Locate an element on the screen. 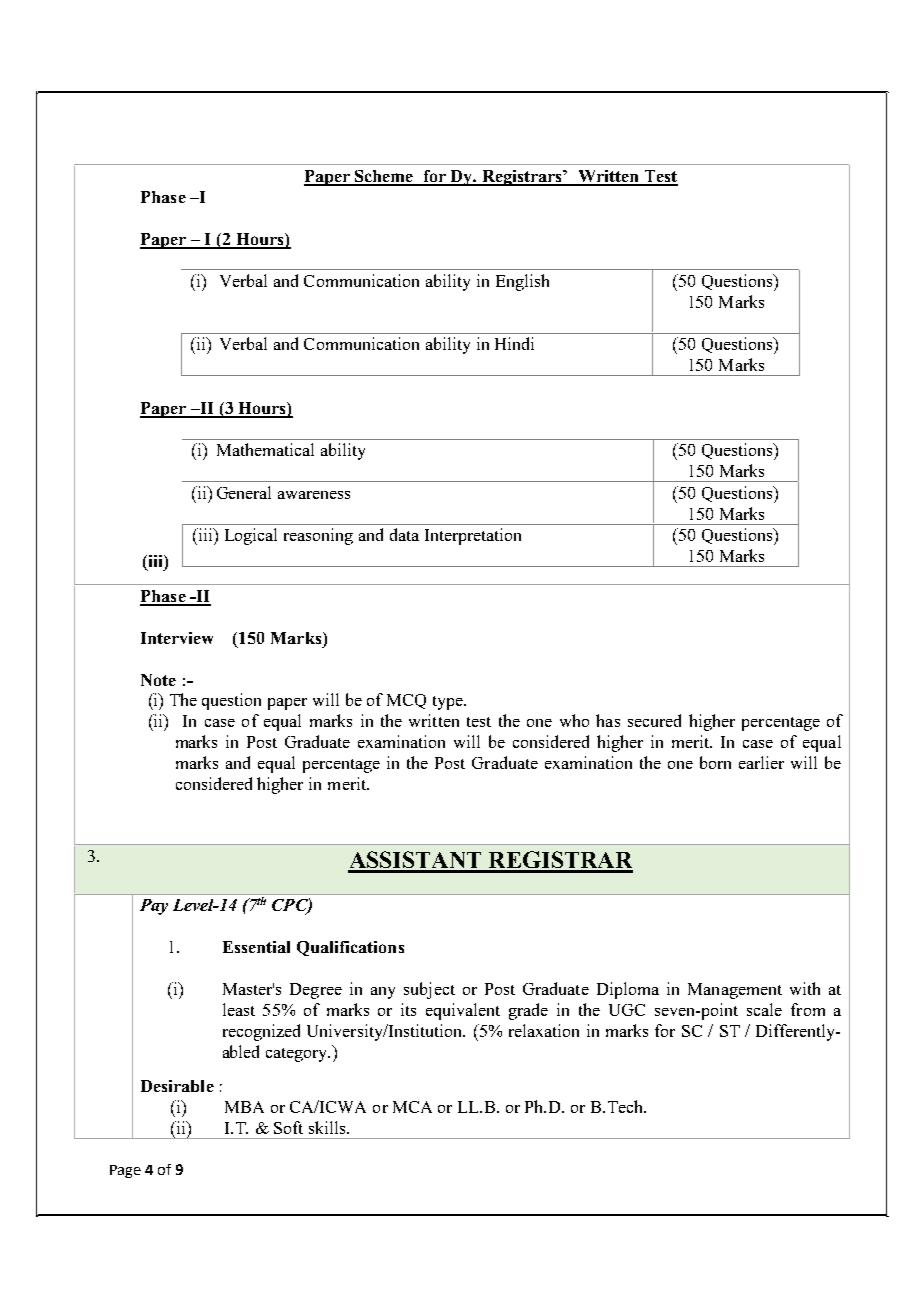  type is located at coordinates (449, 703).
